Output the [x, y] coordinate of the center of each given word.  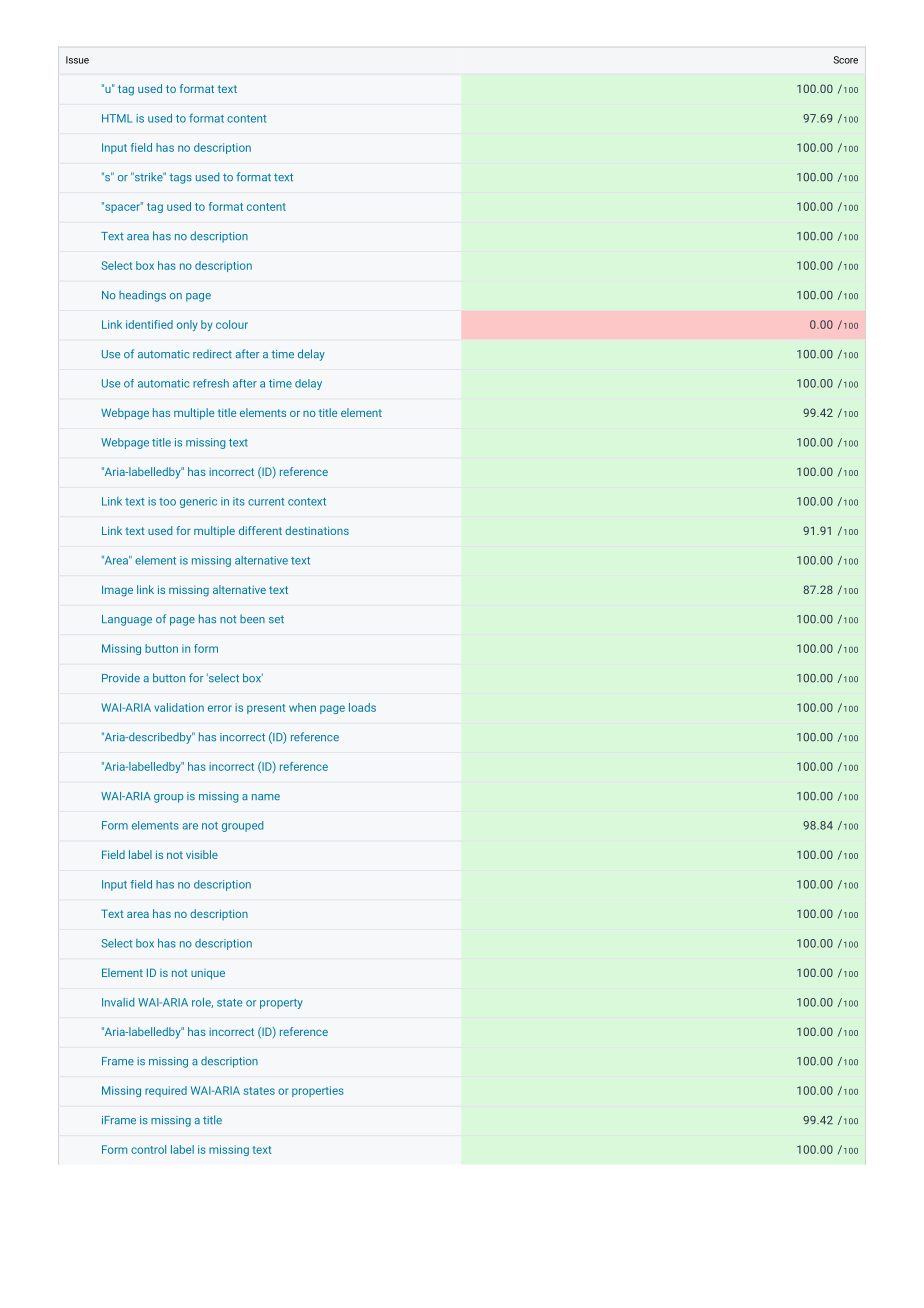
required [166, 1091]
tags [180, 178]
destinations [317, 530]
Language [127, 620]
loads [362, 707]
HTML [117, 118]
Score [846, 60]
